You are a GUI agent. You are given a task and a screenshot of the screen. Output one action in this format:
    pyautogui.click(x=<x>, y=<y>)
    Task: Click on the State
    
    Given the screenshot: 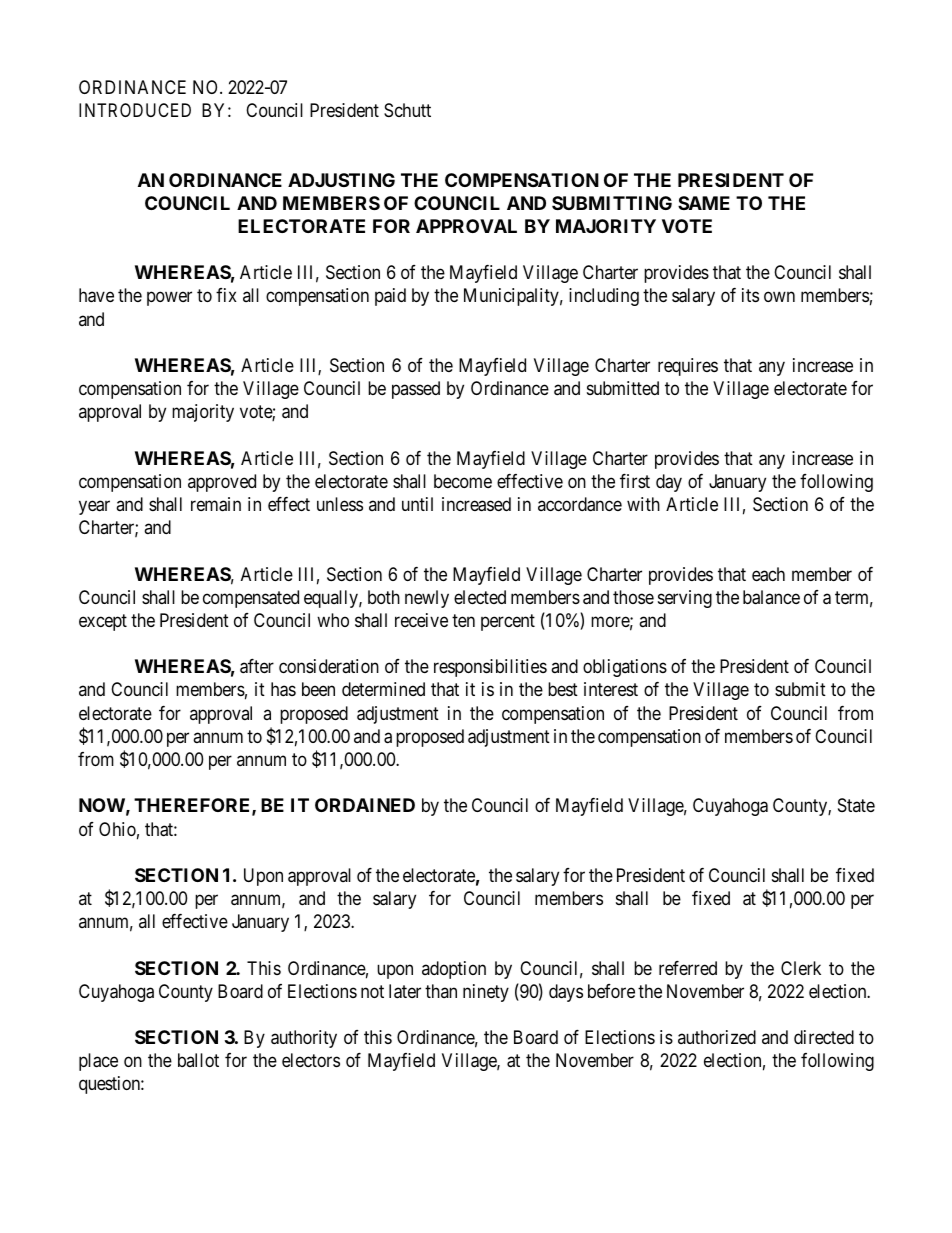 What is the action you would take?
    pyautogui.click(x=856, y=805)
